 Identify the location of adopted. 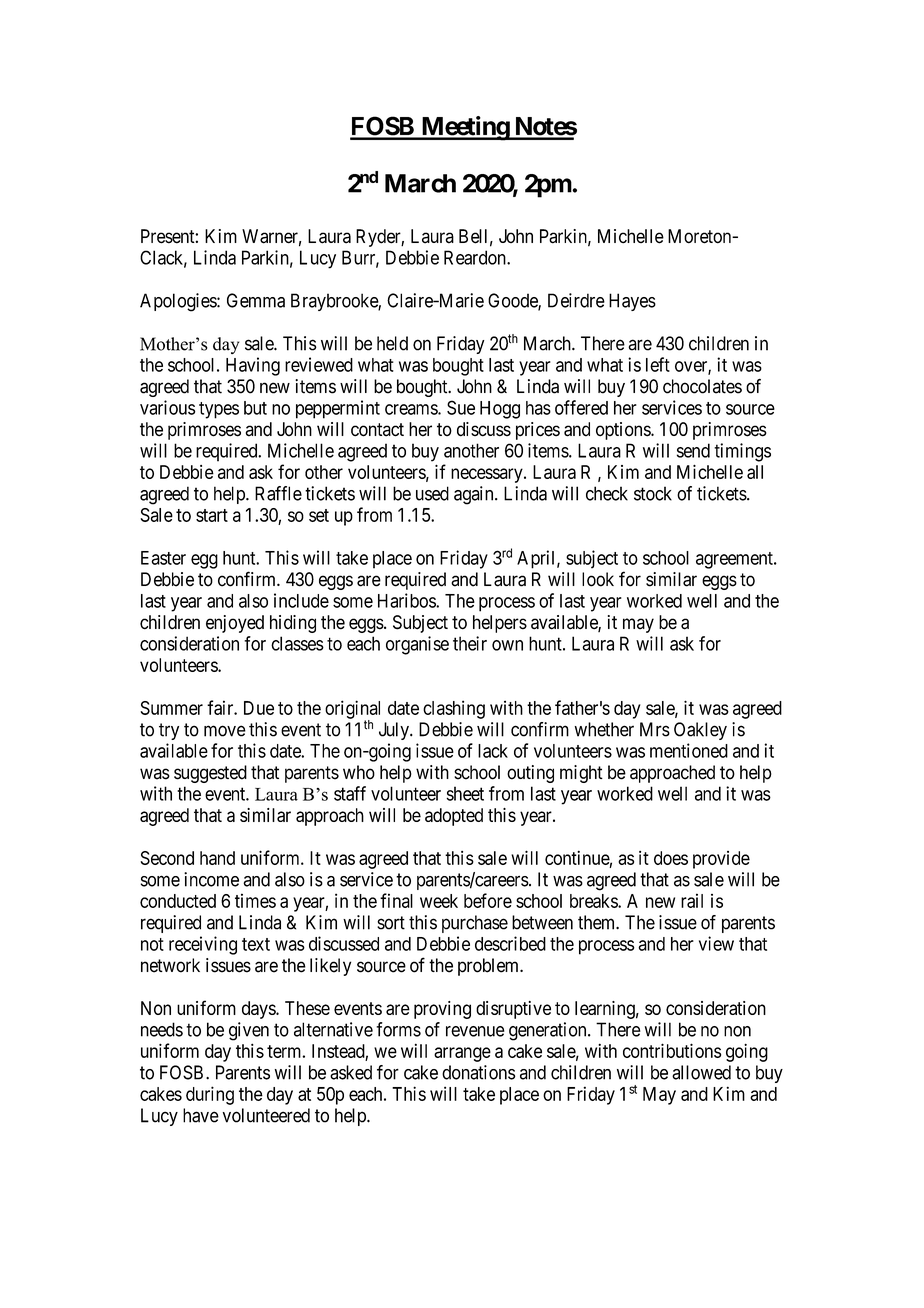
(454, 817).
